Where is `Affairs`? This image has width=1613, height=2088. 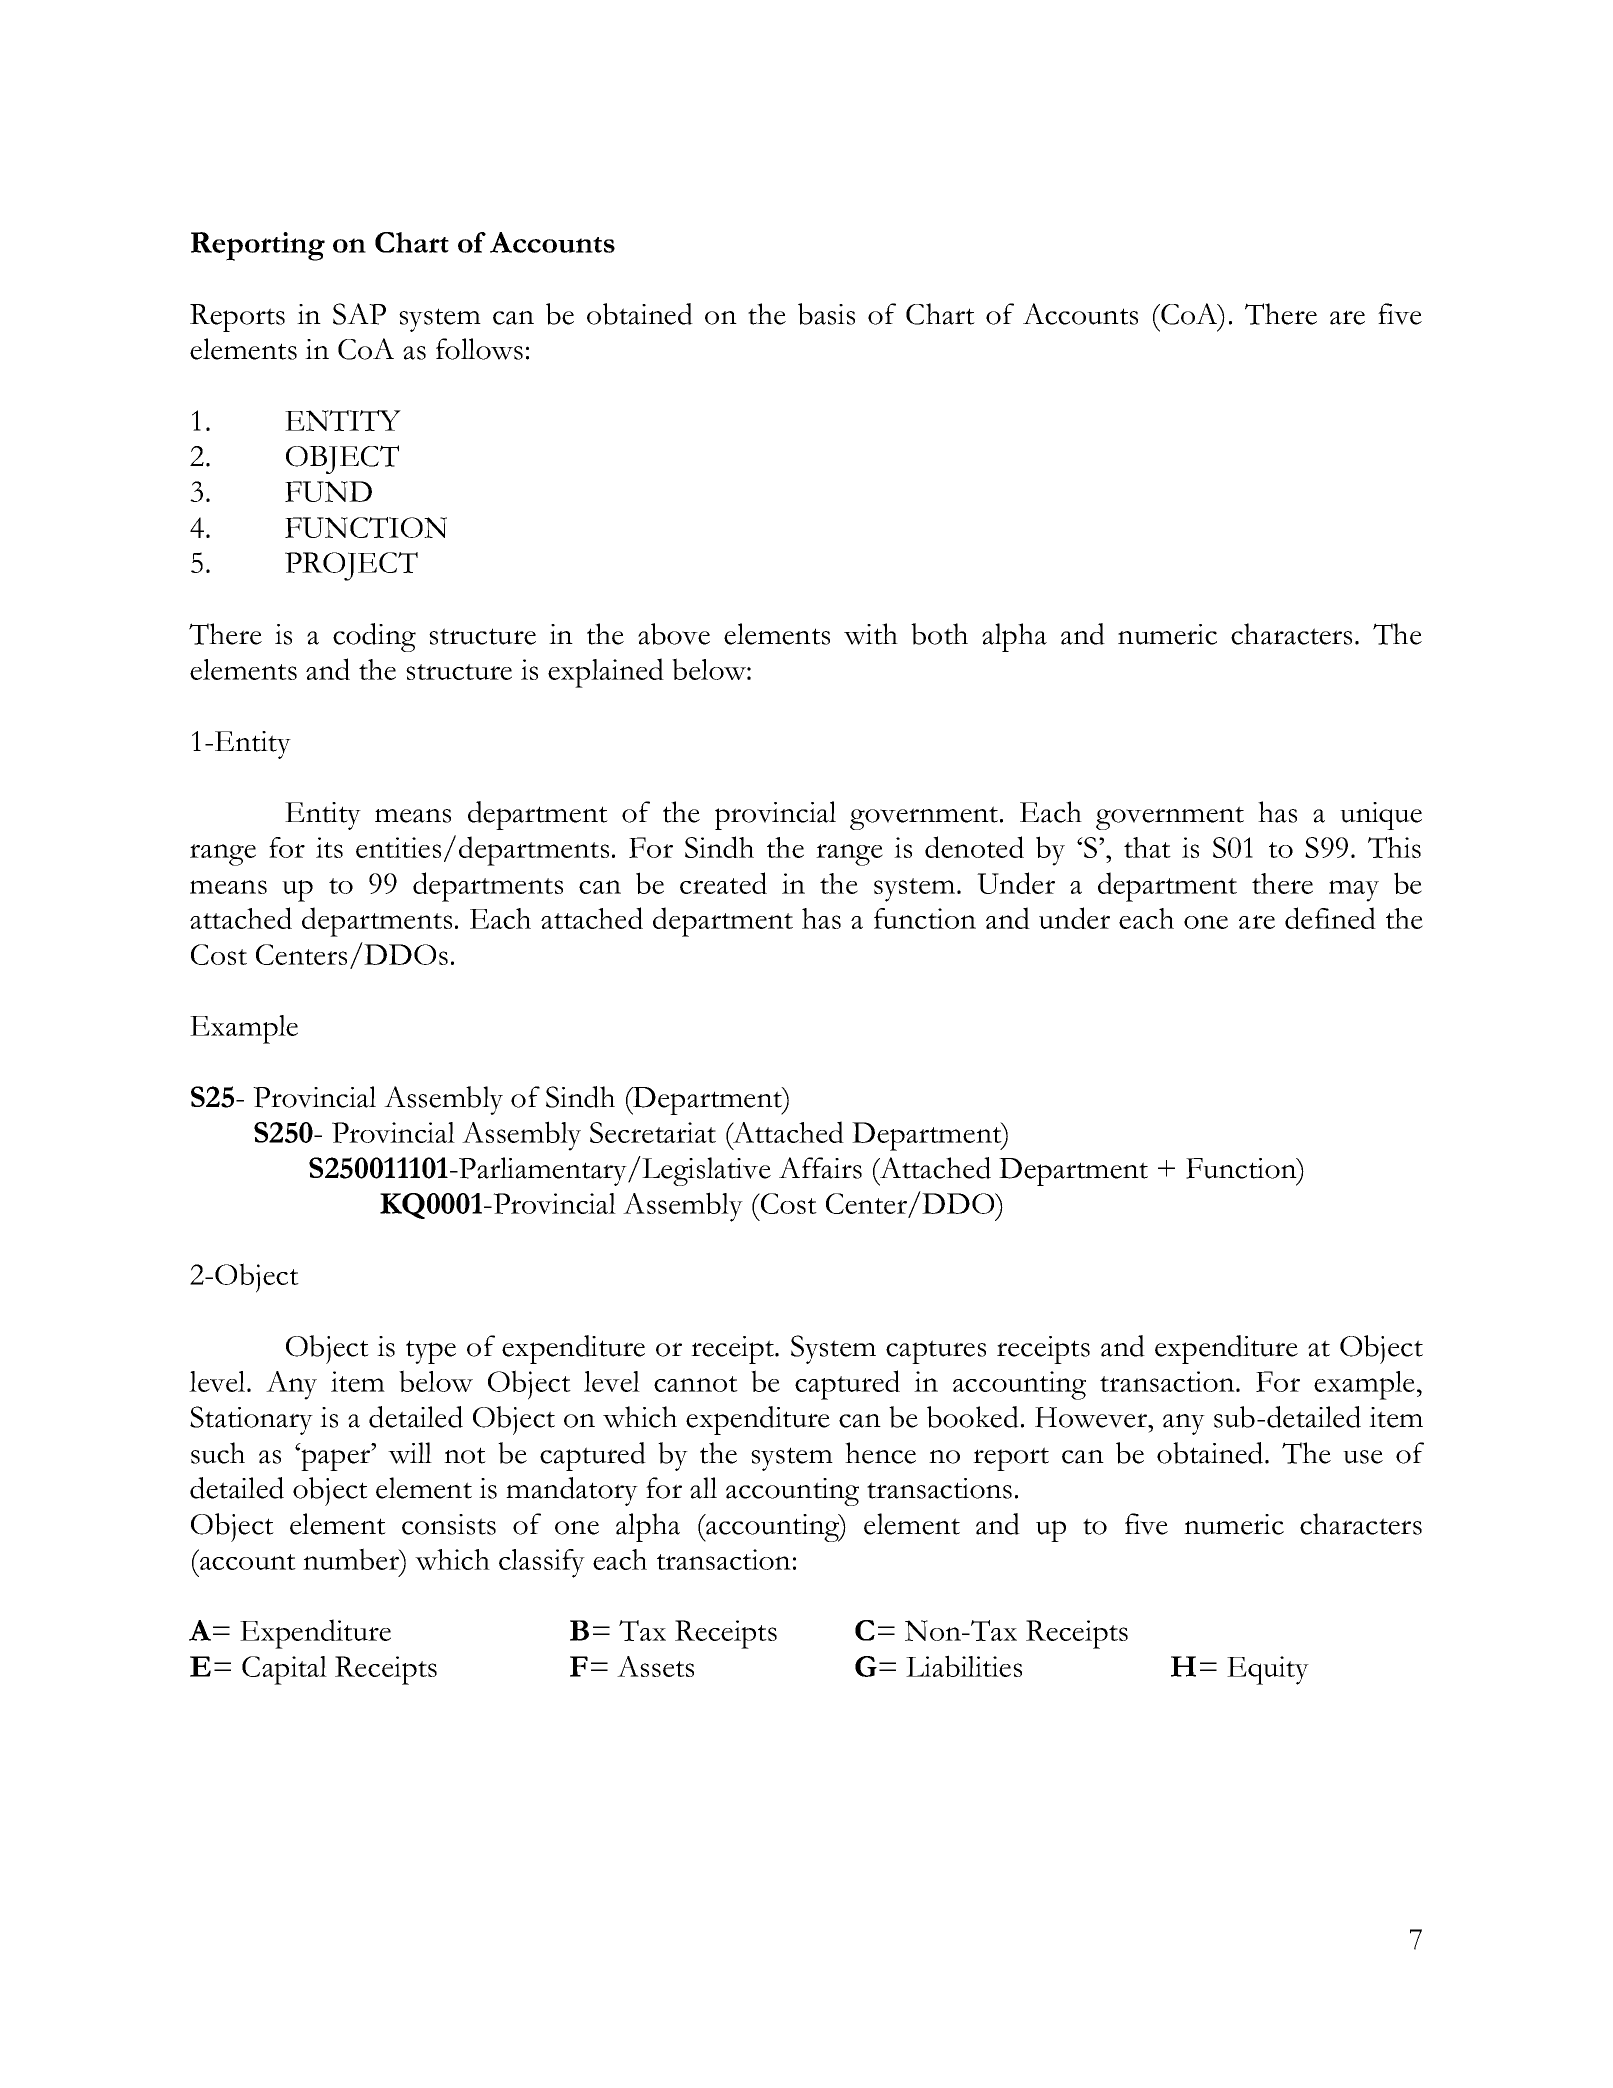 Affairs is located at coordinates (820, 1168).
